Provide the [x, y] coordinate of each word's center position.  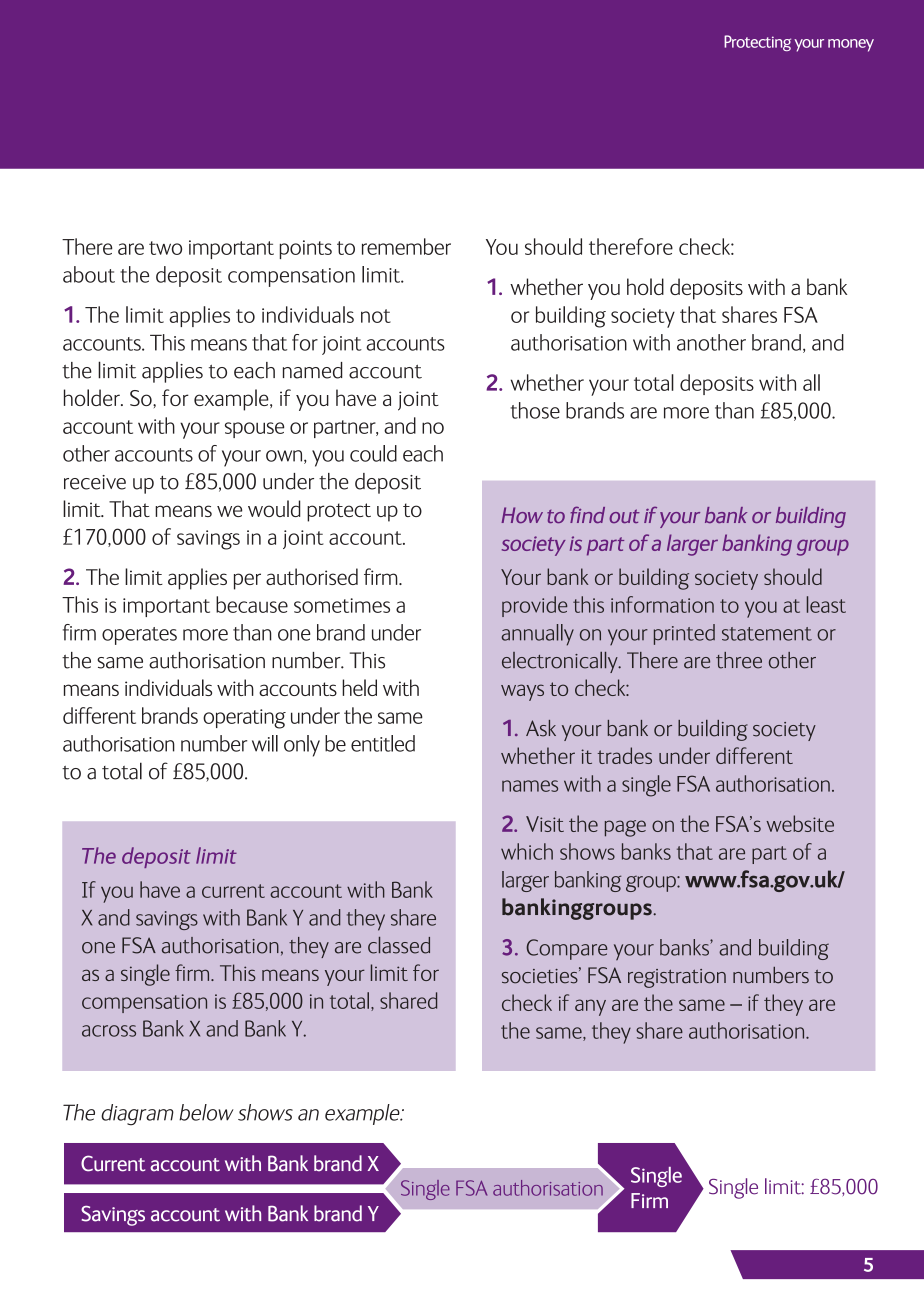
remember [406, 246]
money [851, 45]
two [165, 248]
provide [534, 606]
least [826, 604]
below [206, 1112]
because [252, 604]
